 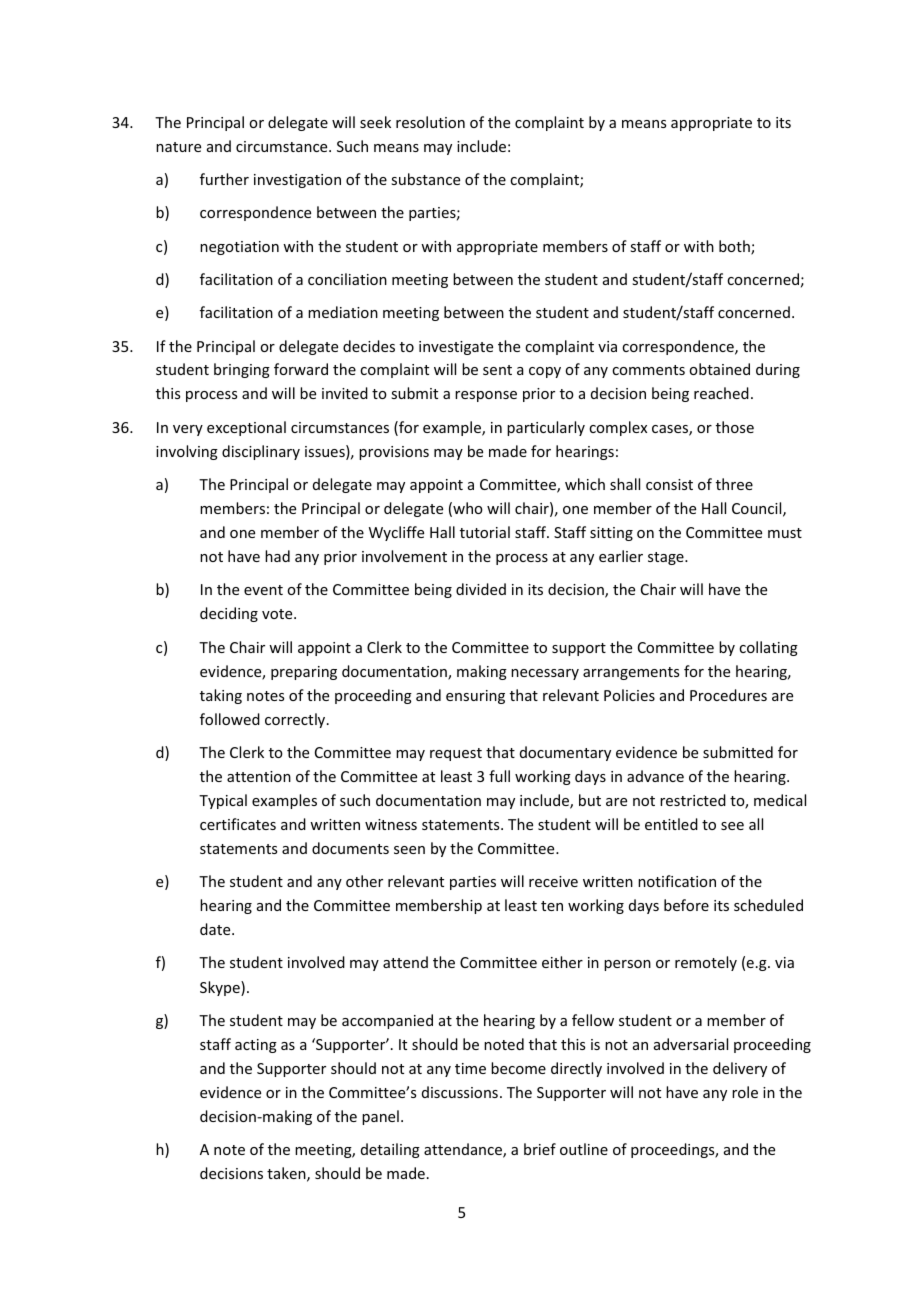 What do you see at coordinates (460, 1092) in the page?
I see `discussions` at bounding box center [460, 1092].
